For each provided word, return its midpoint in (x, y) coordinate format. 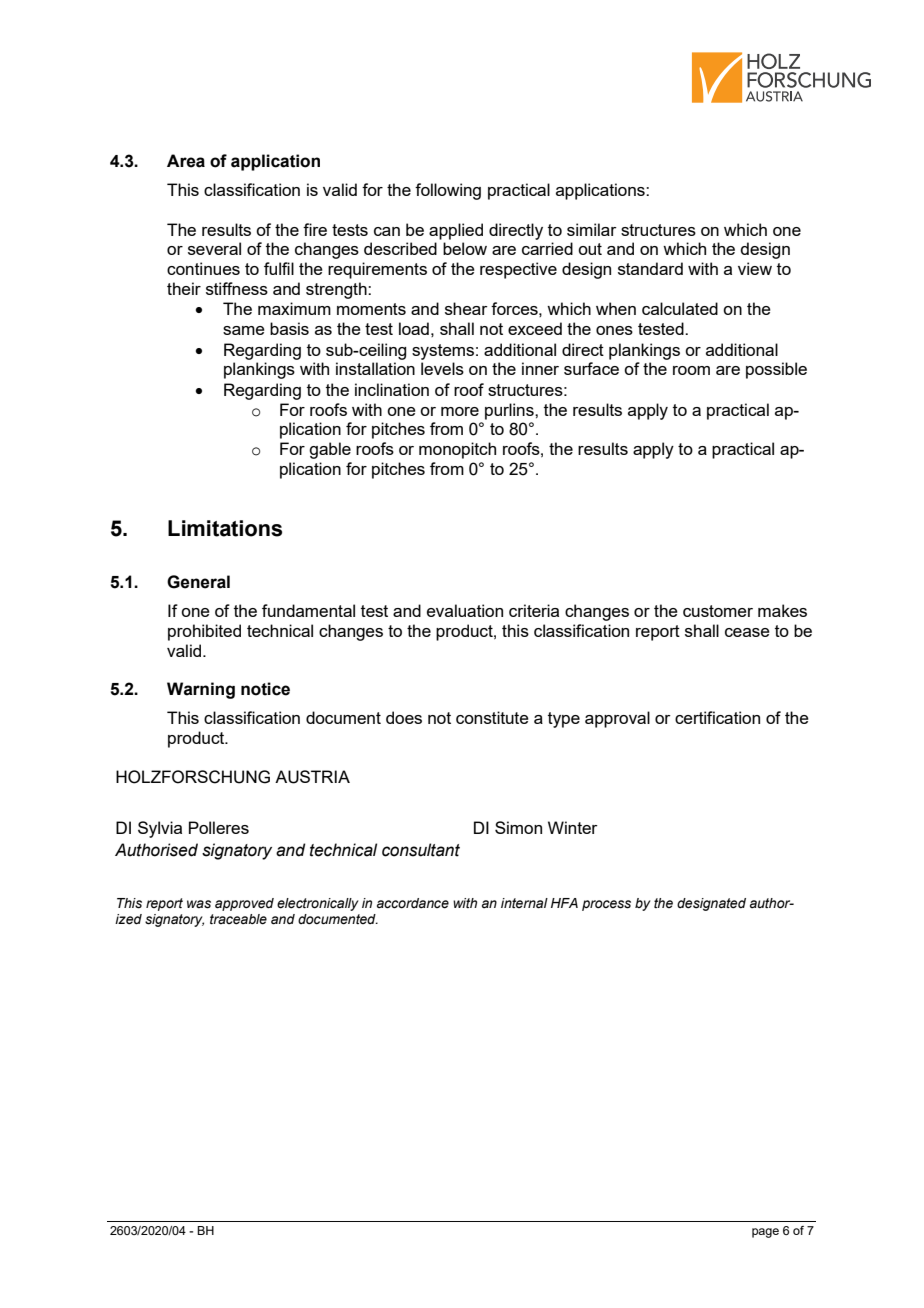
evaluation (465, 610)
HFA (564, 903)
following (448, 191)
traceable (238, 919)
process (606, 905)
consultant (421, 850)
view (755, 268)
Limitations (225, 528)
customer (718, 611)
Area (186, 161)
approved (244, 904)
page (765, 1233)
